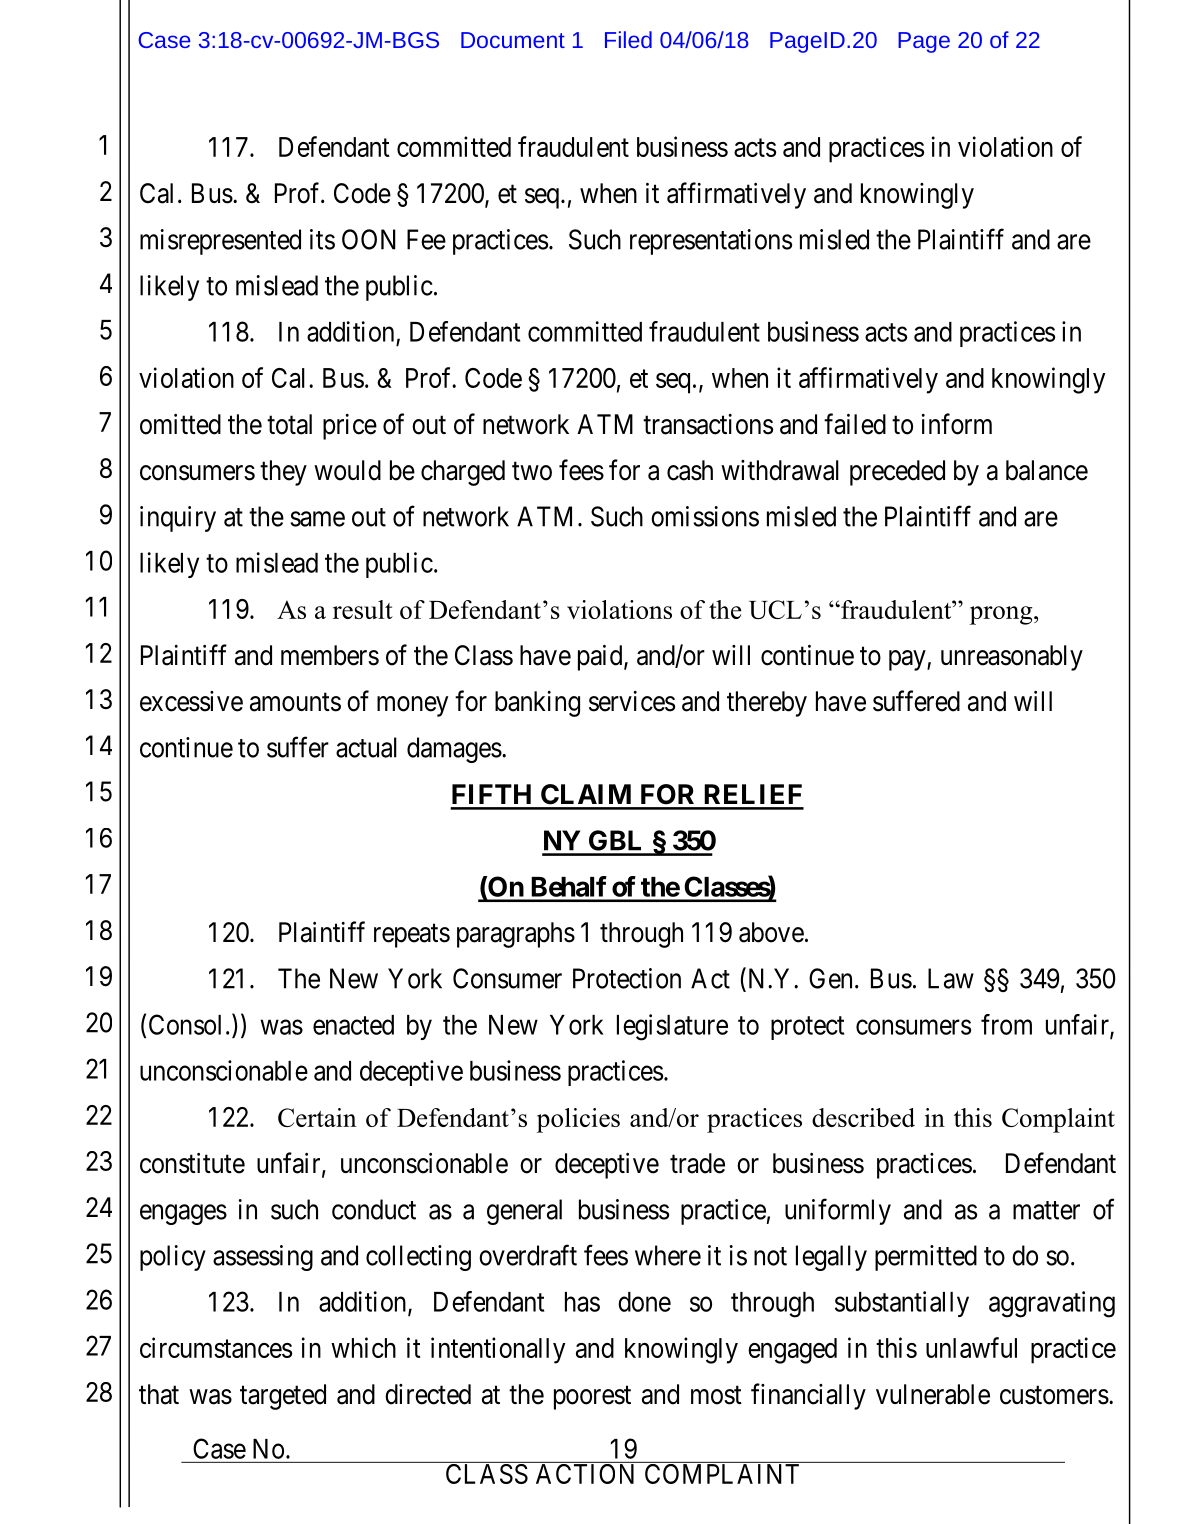 The width and height of the screenshot is (1178, 1524). What do you see at coordinates (592, 1398) in the screenshot?
I see `poorest` at bounding box center [592, 1398].
